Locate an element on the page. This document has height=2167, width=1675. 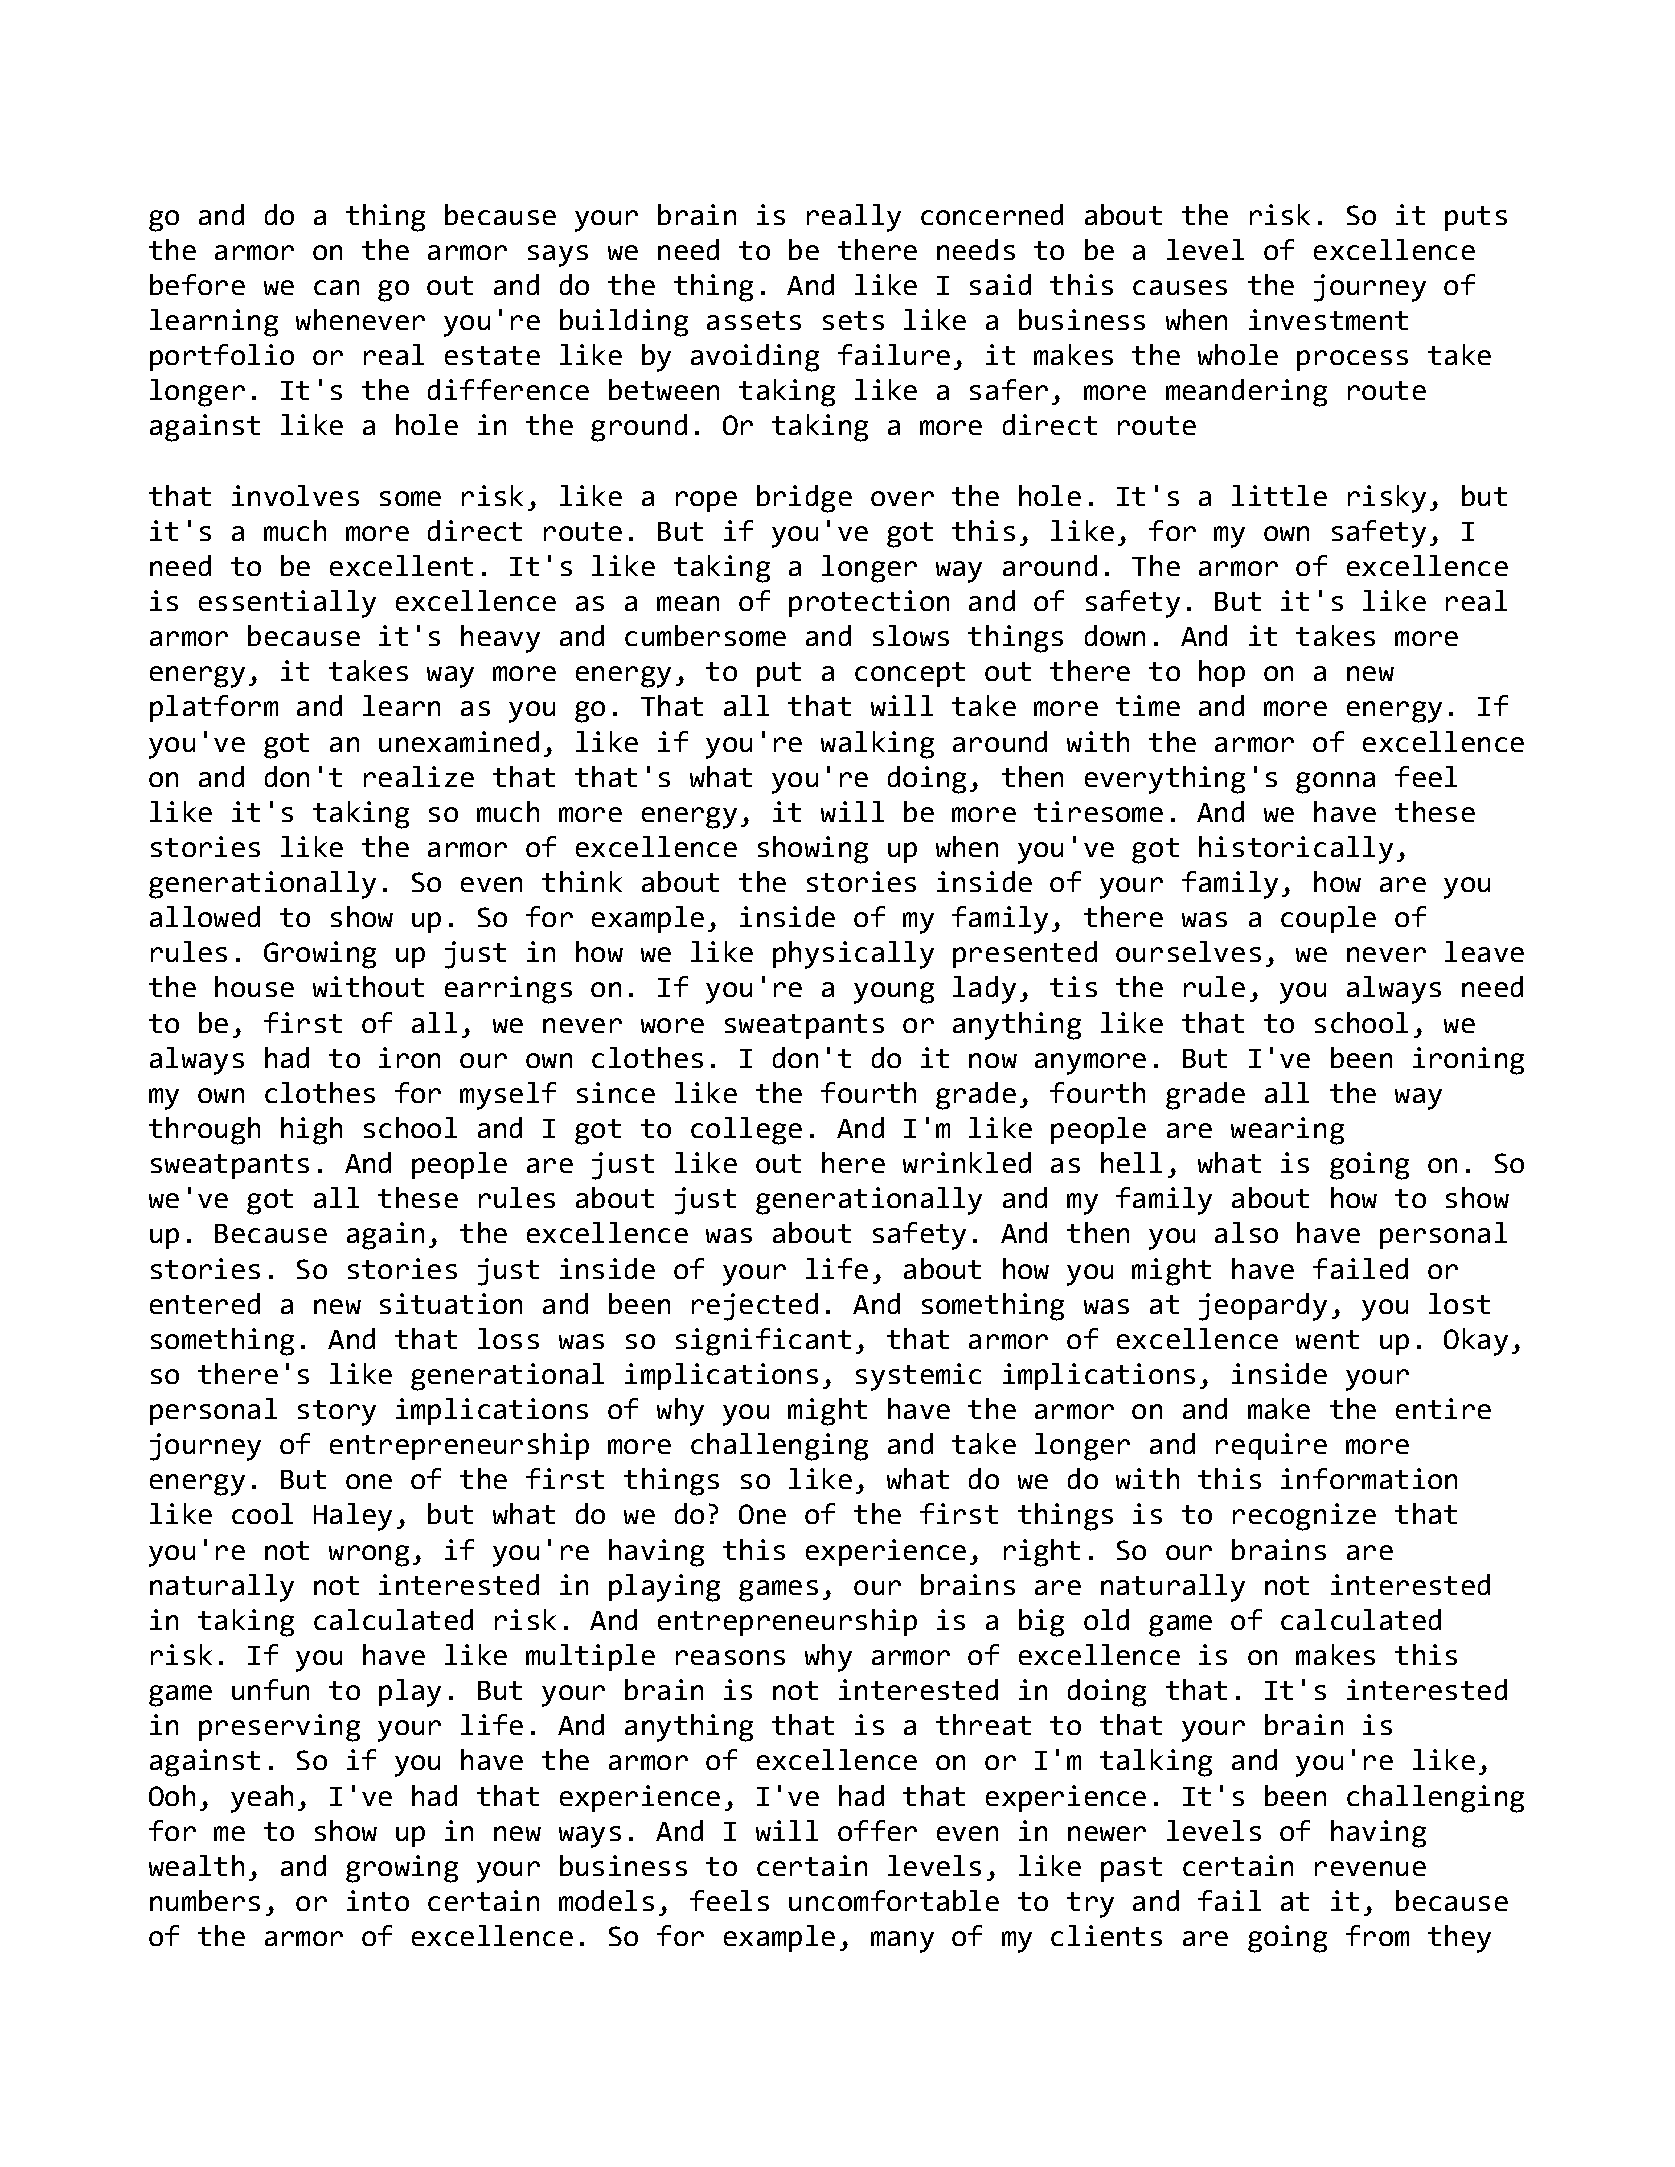
before is located at coordinates (197, 284).
